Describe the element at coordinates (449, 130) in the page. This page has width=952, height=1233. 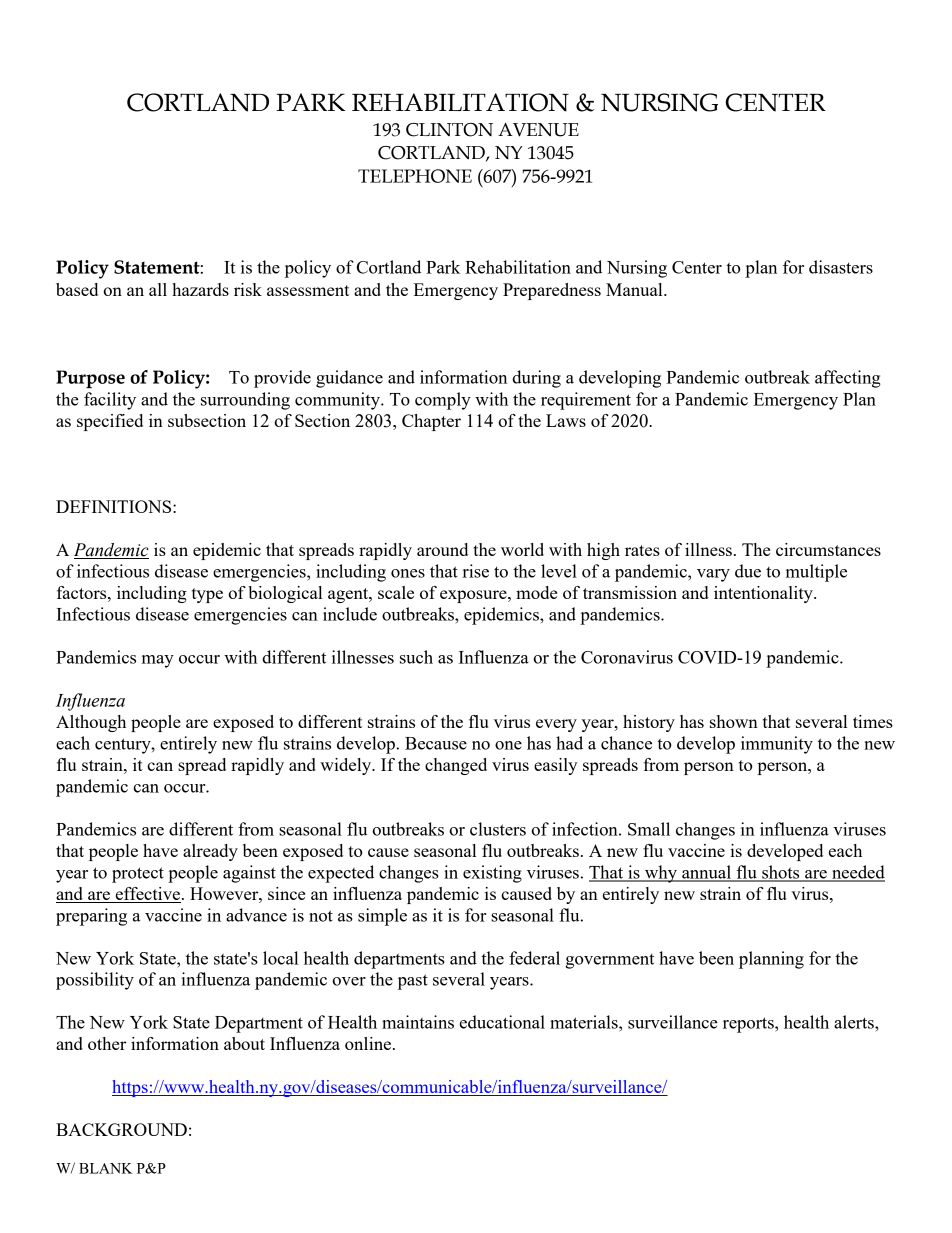
I see `CLINTON` at that location.
